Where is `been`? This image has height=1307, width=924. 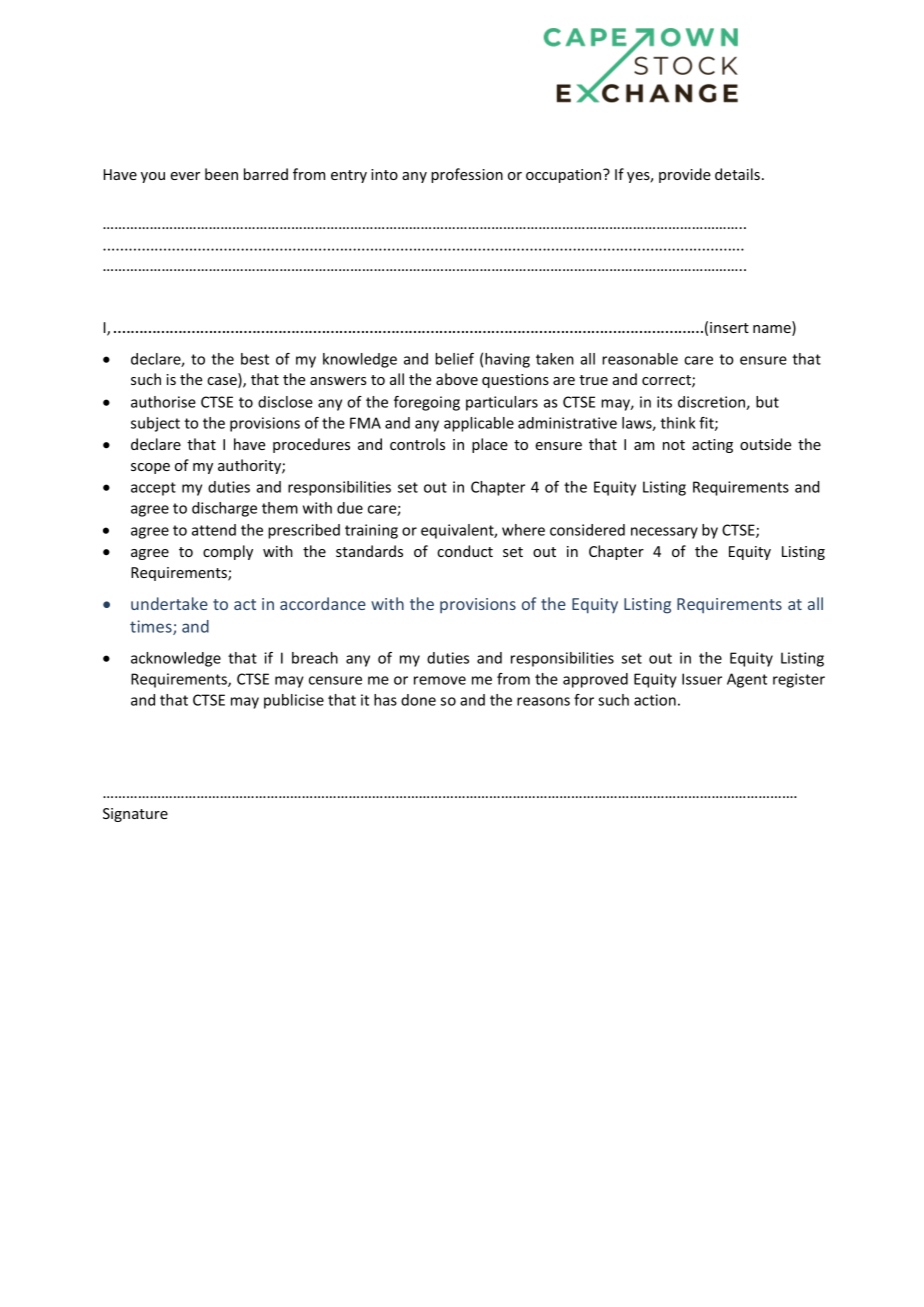 been is located at coordinates (221, 174).
